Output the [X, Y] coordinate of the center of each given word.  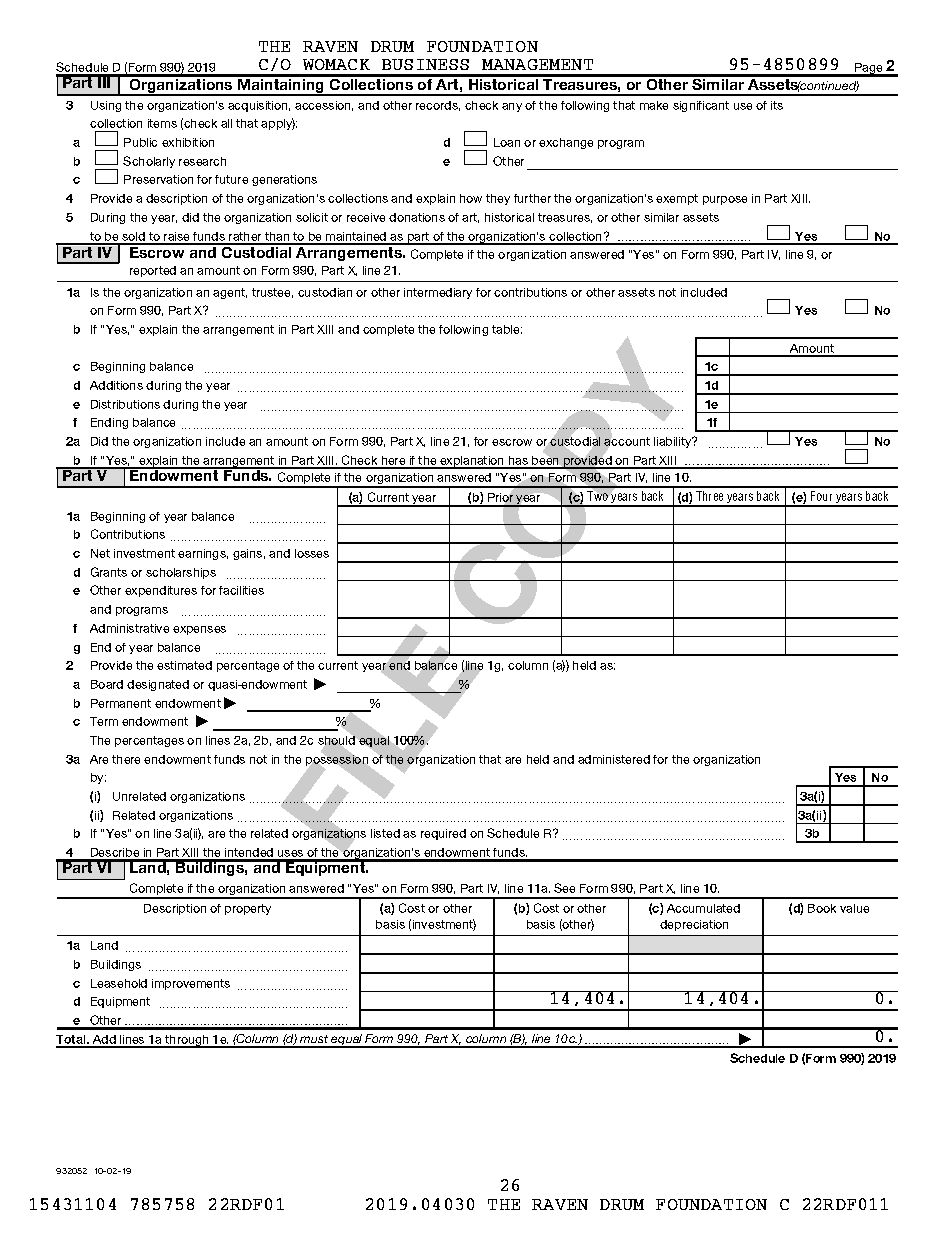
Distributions [125, 404]
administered [614, 759]
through [187, 1041]
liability [674, 442]
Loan [507, 142]
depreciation [694, 925]
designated [158, 685]
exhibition [188, 142]
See [564, 888]
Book [822, 908]
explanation [472, 462]
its [777, 105]
